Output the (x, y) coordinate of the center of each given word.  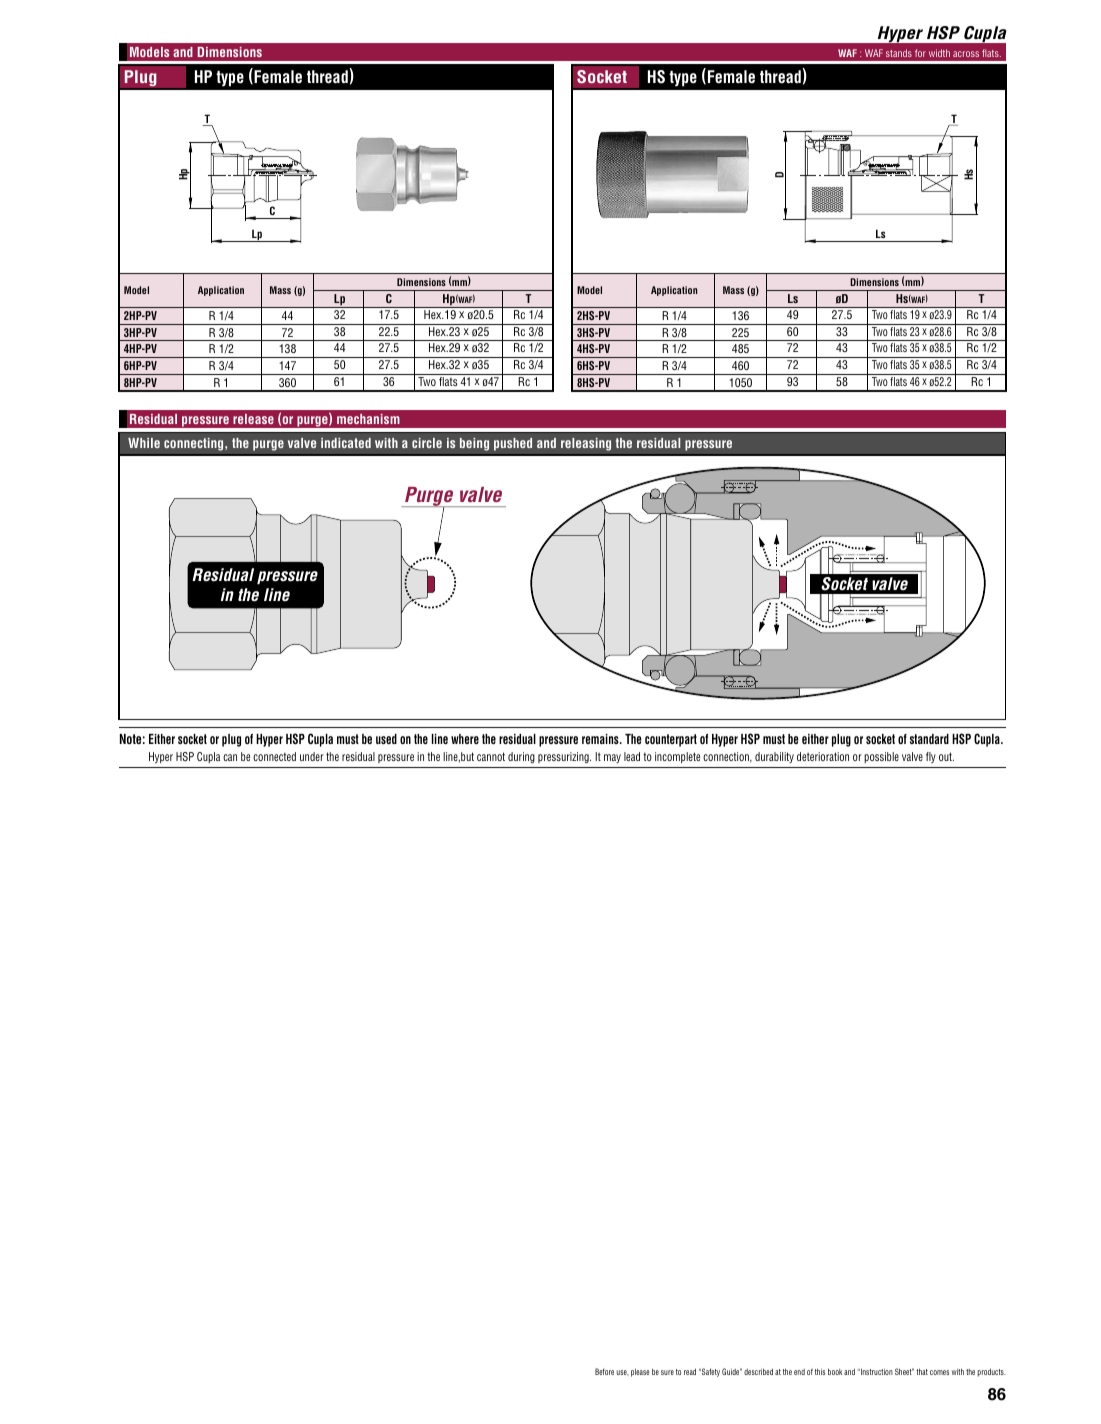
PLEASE (640, 1372)
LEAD (632, 756)
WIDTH (939, 53)
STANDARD (929, 739)
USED (386, 739)
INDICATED (346, 443)
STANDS (899, 53)
